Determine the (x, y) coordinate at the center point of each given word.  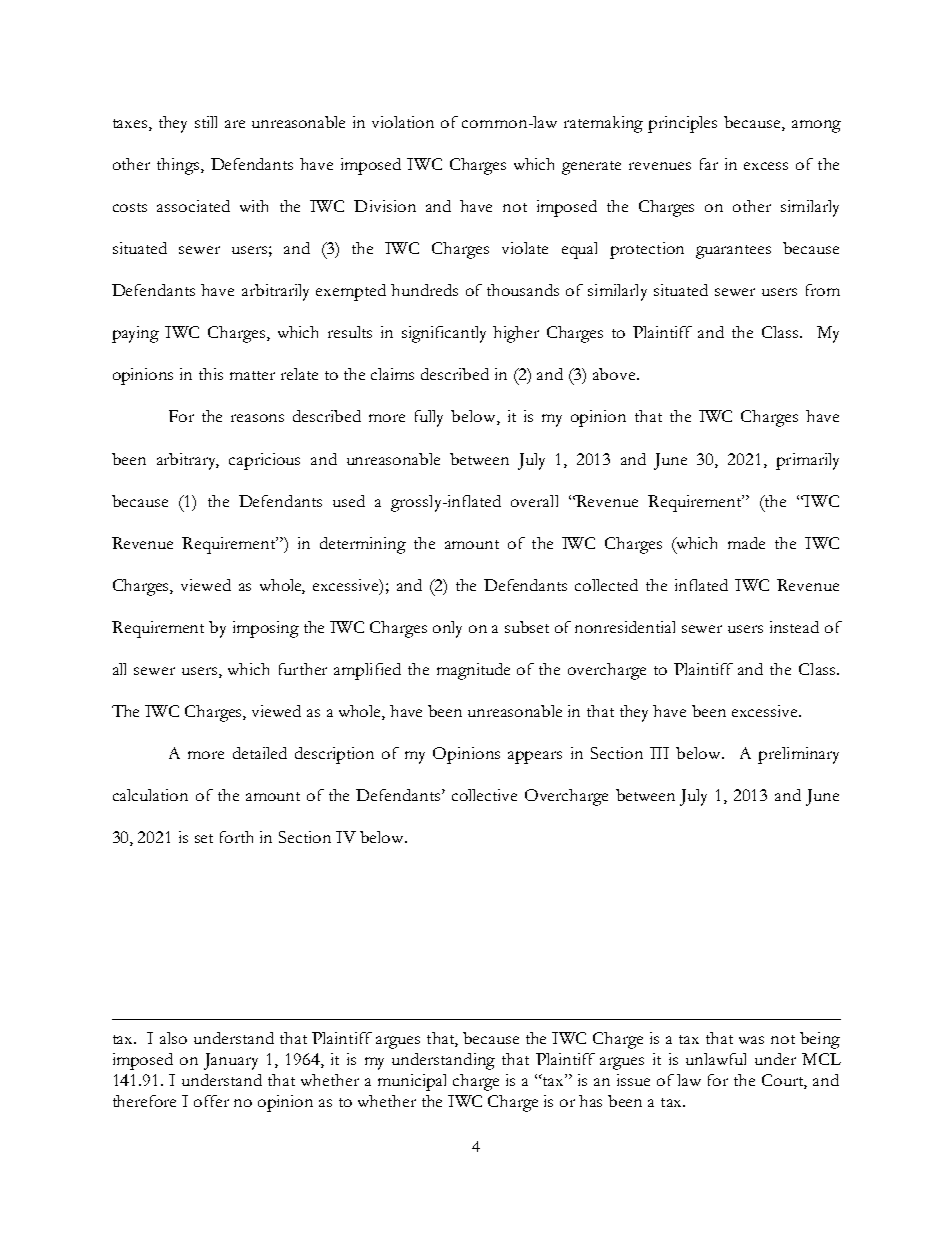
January (231, 1061)
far (709, 164)
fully (429, 418)
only (447, 629)
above (615, 374)
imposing (266, 629)
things (179, 166)
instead (794, 627)
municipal (412, 1082)
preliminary (798, 755)
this (211, 374)
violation (403, 122)
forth (236, 837)
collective (484, 795)
